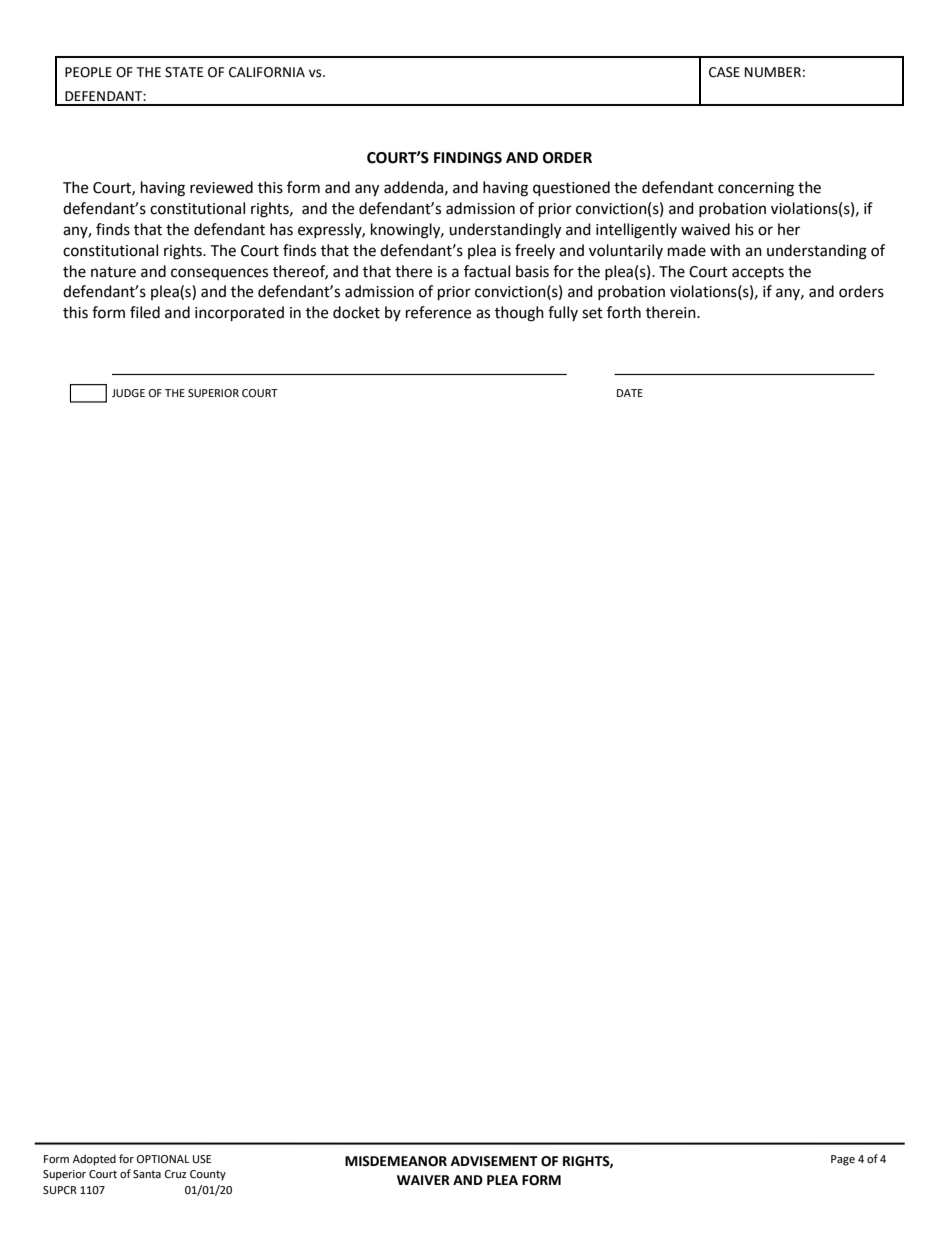 The height and width of the image is (1233, 952). What do you see at coordinates (468, 158) in the image?
I see `FINDINGS` at bounding box center [468, 158].
